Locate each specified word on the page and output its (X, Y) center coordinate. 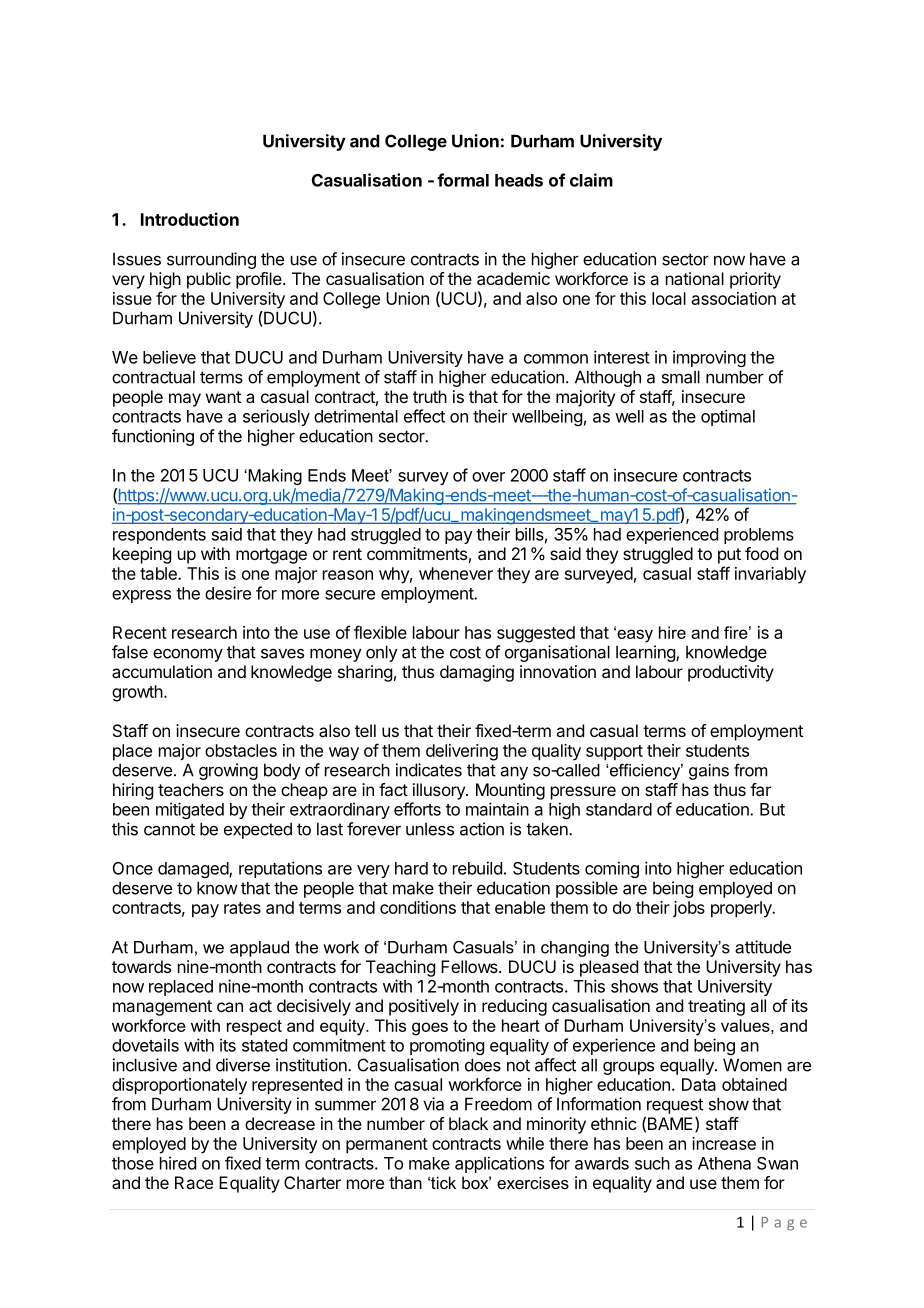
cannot (169, 829)
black (468, 1123)
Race (194, 1182)
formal (463, 180)
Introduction (190, 219)
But (772, 809)
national (695, 278)
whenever (456, 573)
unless (430, 829)
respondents (159, 536)
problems (759, 536)
